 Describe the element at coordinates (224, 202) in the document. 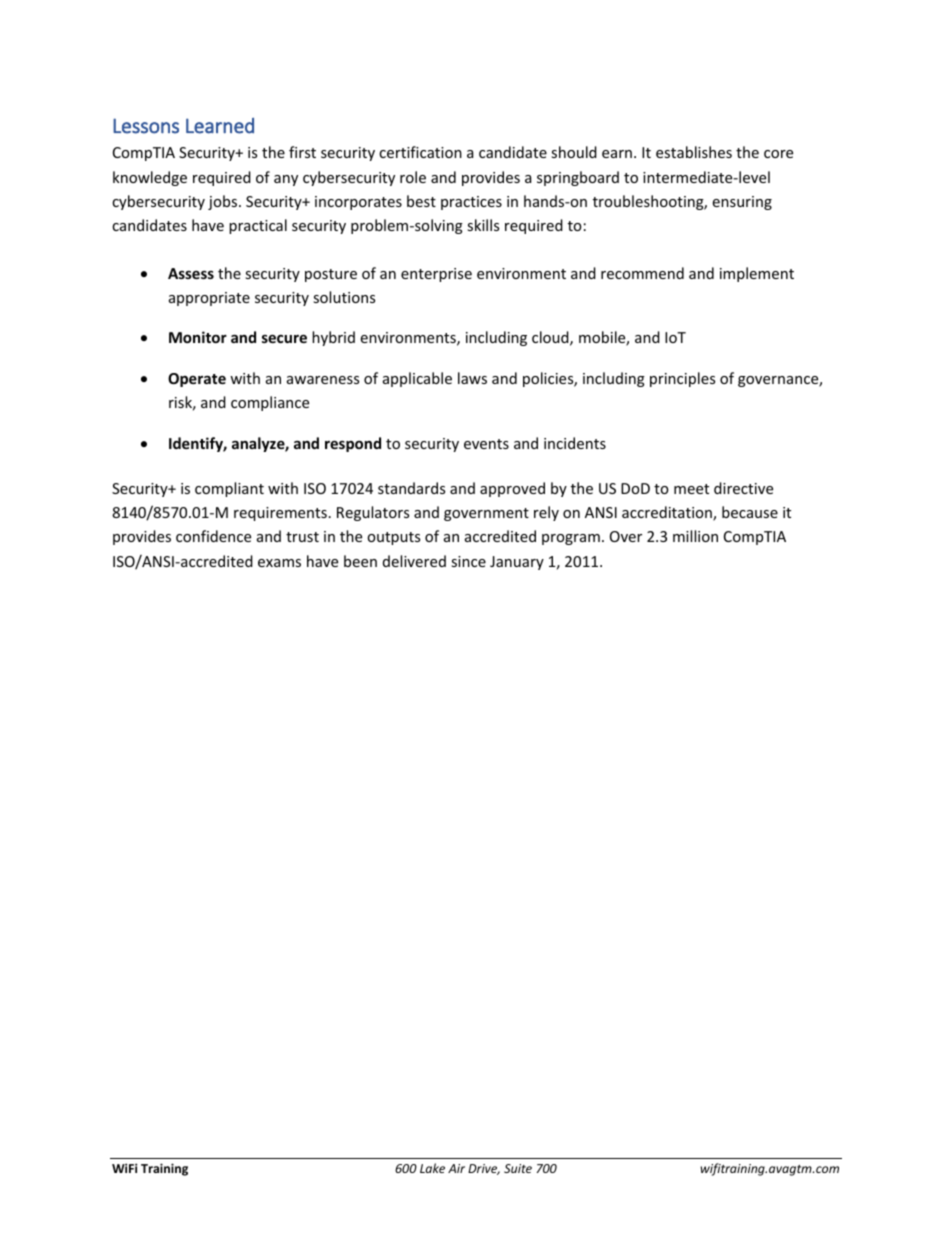

I see `jobs` at that location.
